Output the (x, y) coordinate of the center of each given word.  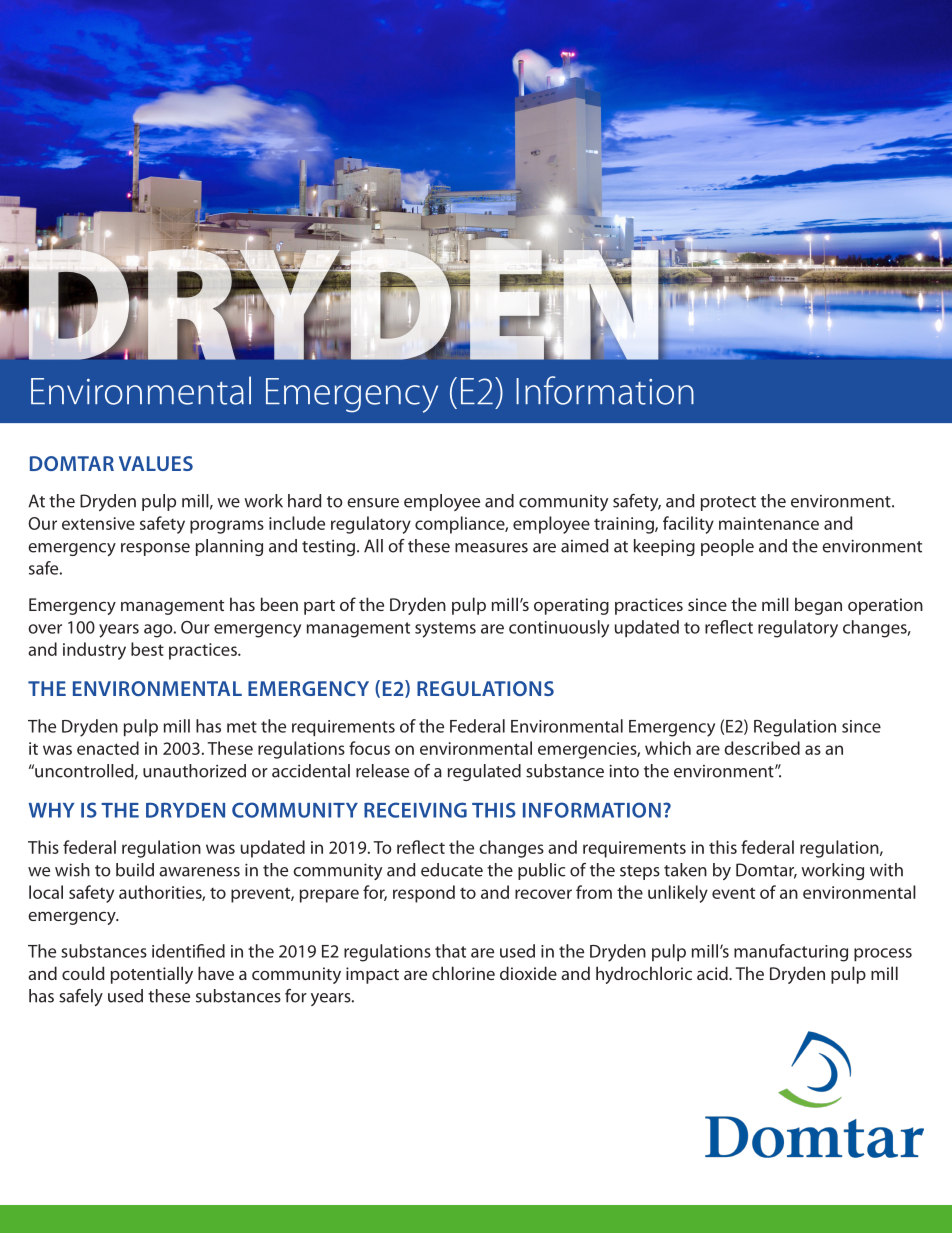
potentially (152, 975)
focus (369, 748)
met (242, 727)
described (762, 748)
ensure (373, 503)
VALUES (156, 463)
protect (728, 503)
